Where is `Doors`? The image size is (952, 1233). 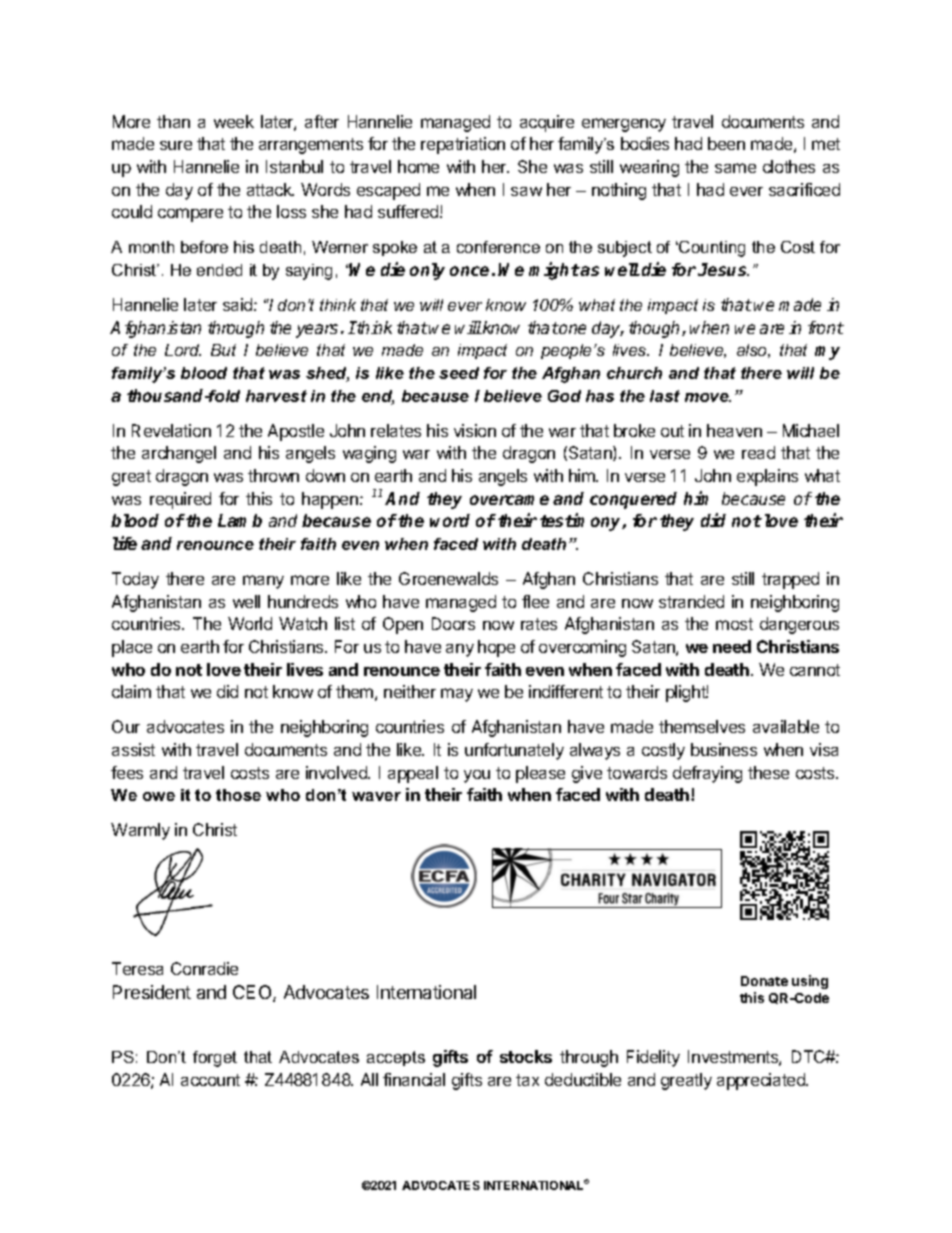 Doors is located at coordinates (453, 623).
